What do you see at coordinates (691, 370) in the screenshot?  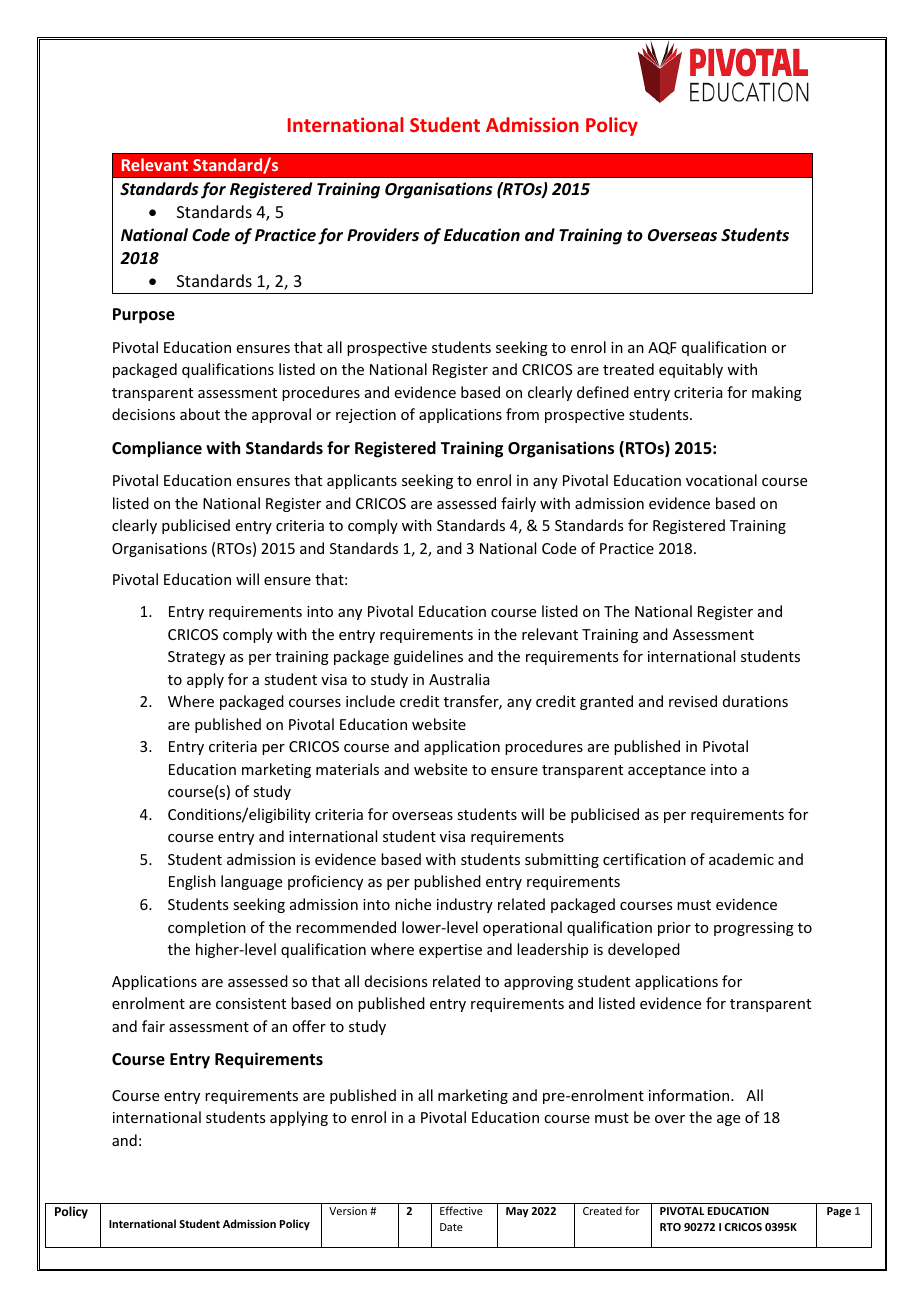 I see `equitably` at bounding box center [691, 370].
